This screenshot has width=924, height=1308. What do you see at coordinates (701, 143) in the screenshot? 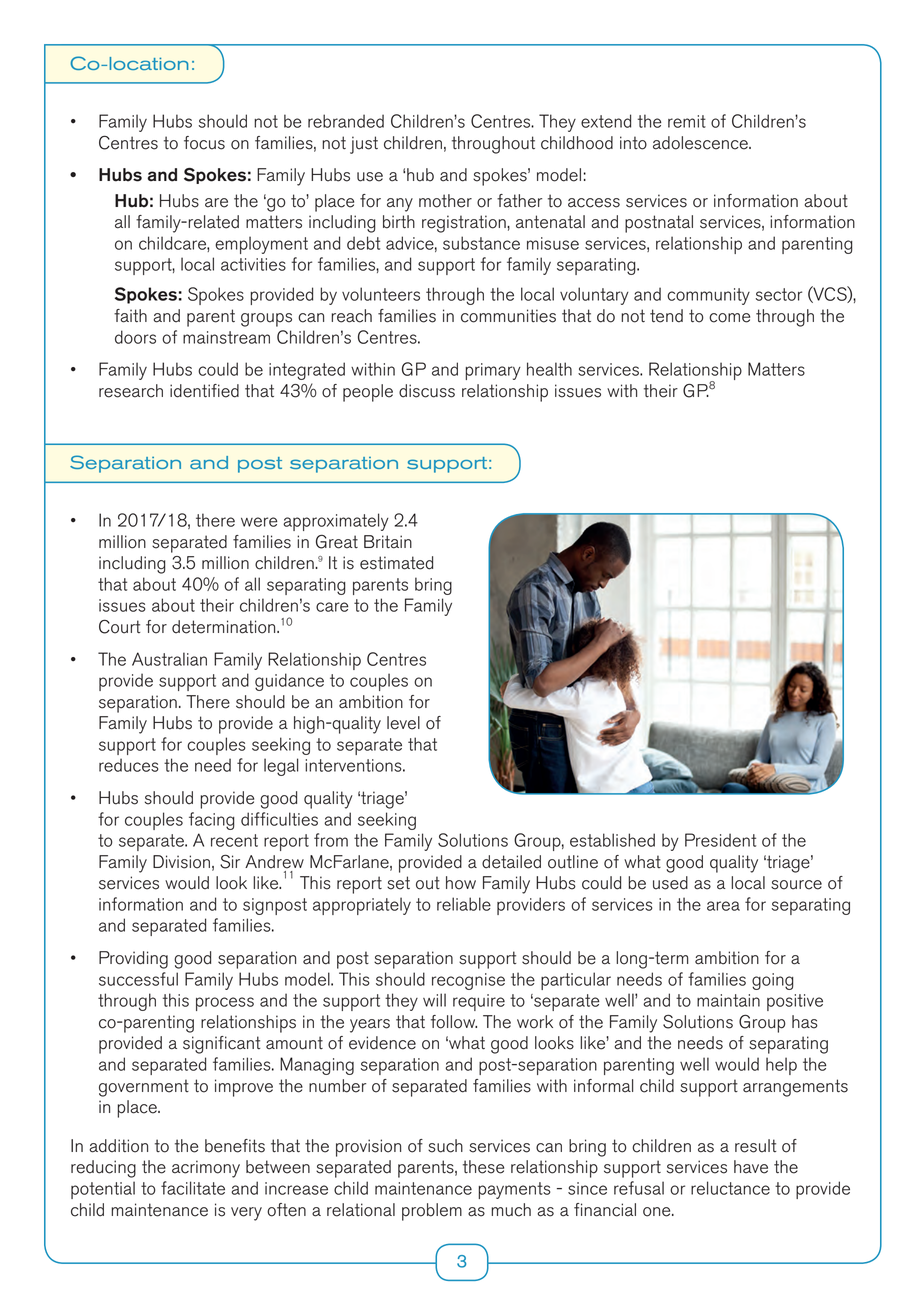
I see `adolescence` at bounding box center [701, 143].
